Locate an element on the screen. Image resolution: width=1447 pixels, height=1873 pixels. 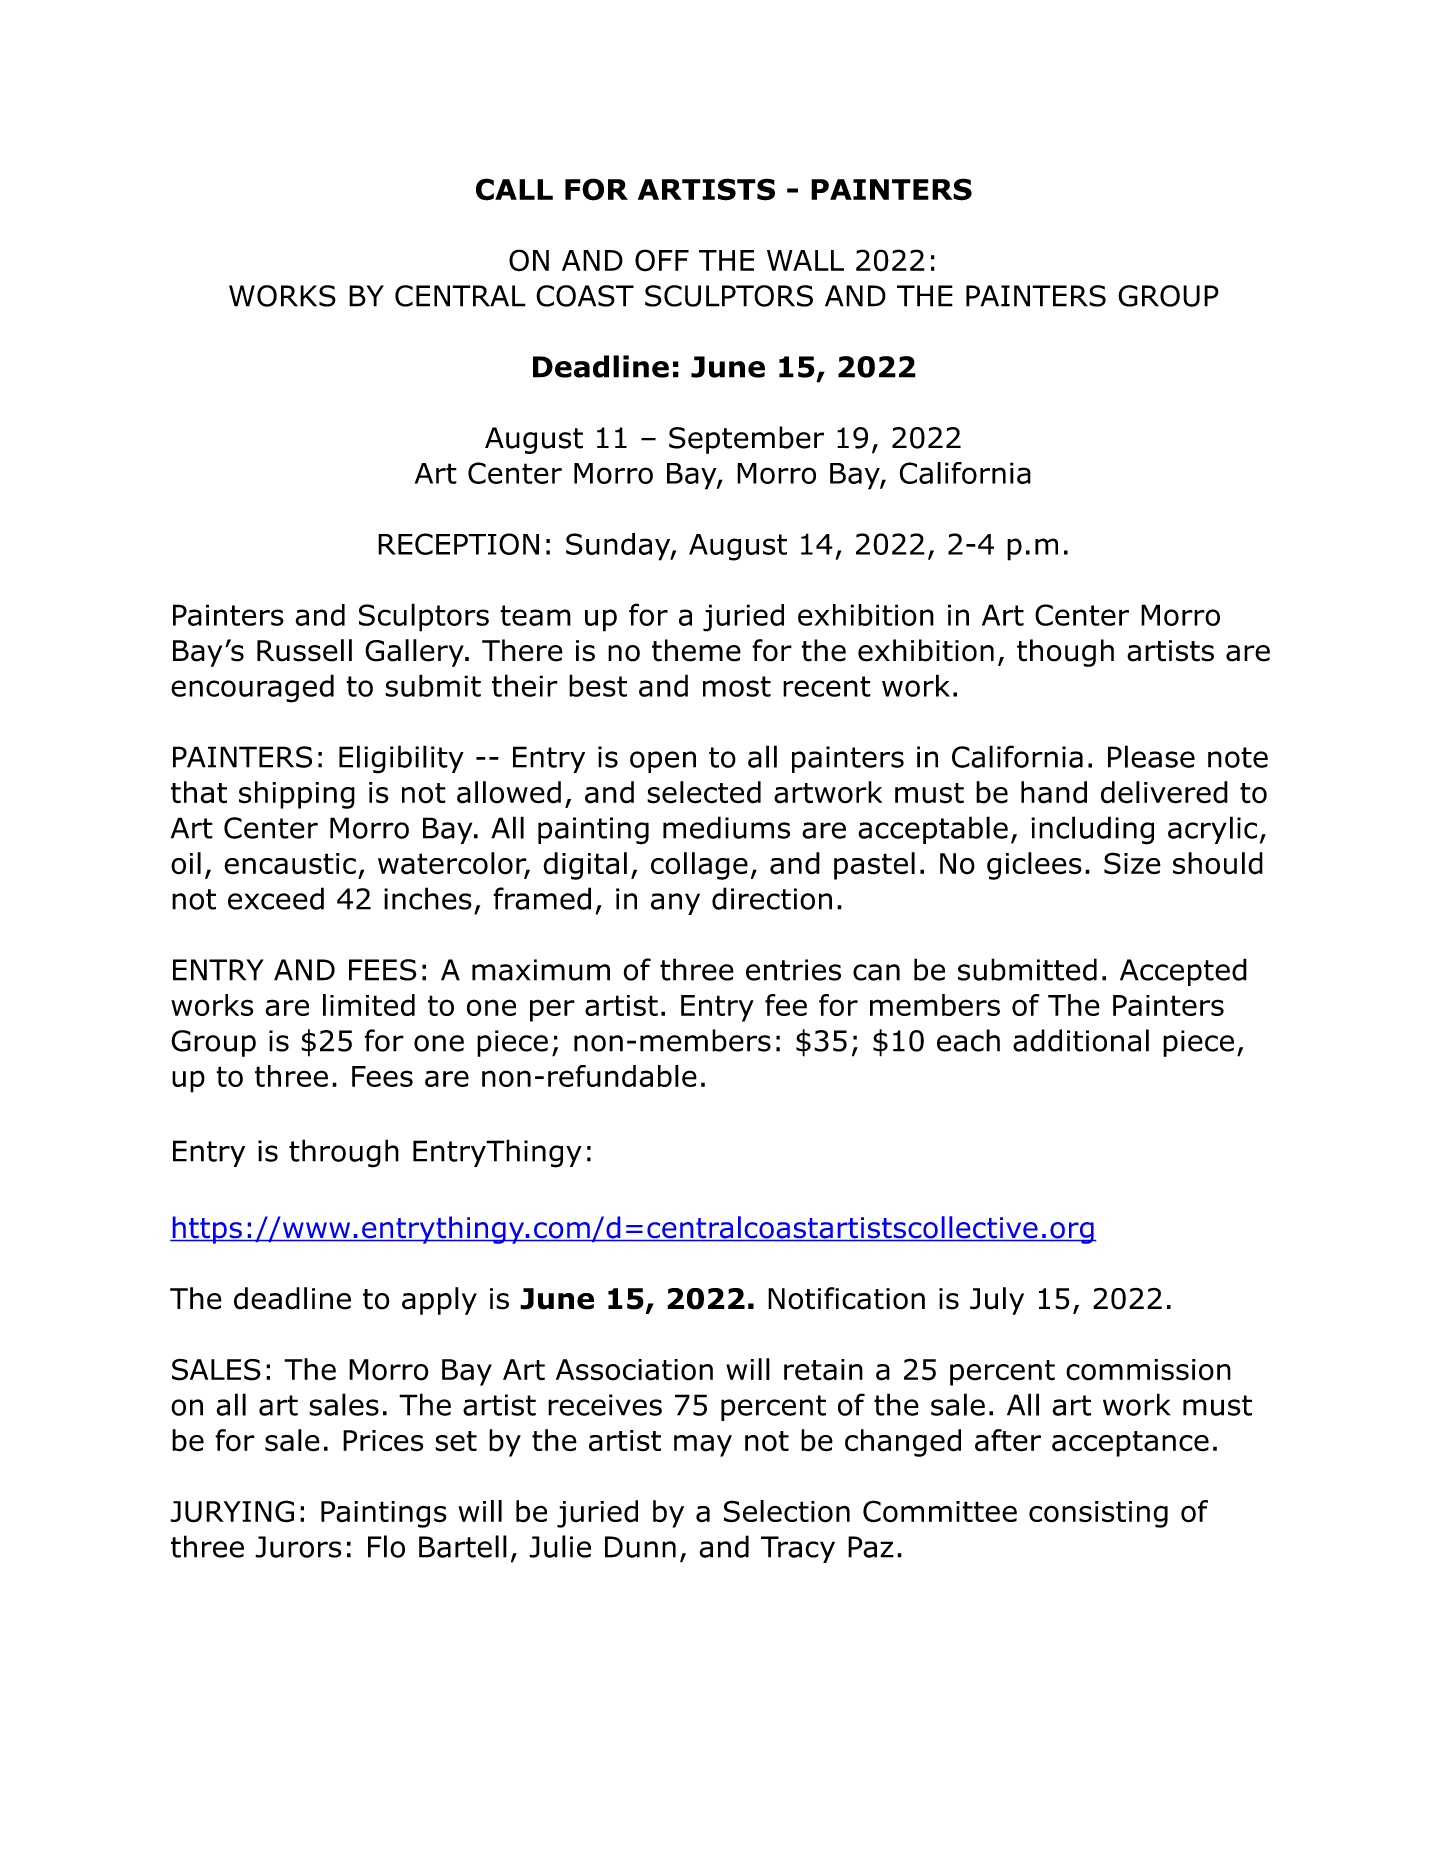
September is located at coordinates (746, 440).
